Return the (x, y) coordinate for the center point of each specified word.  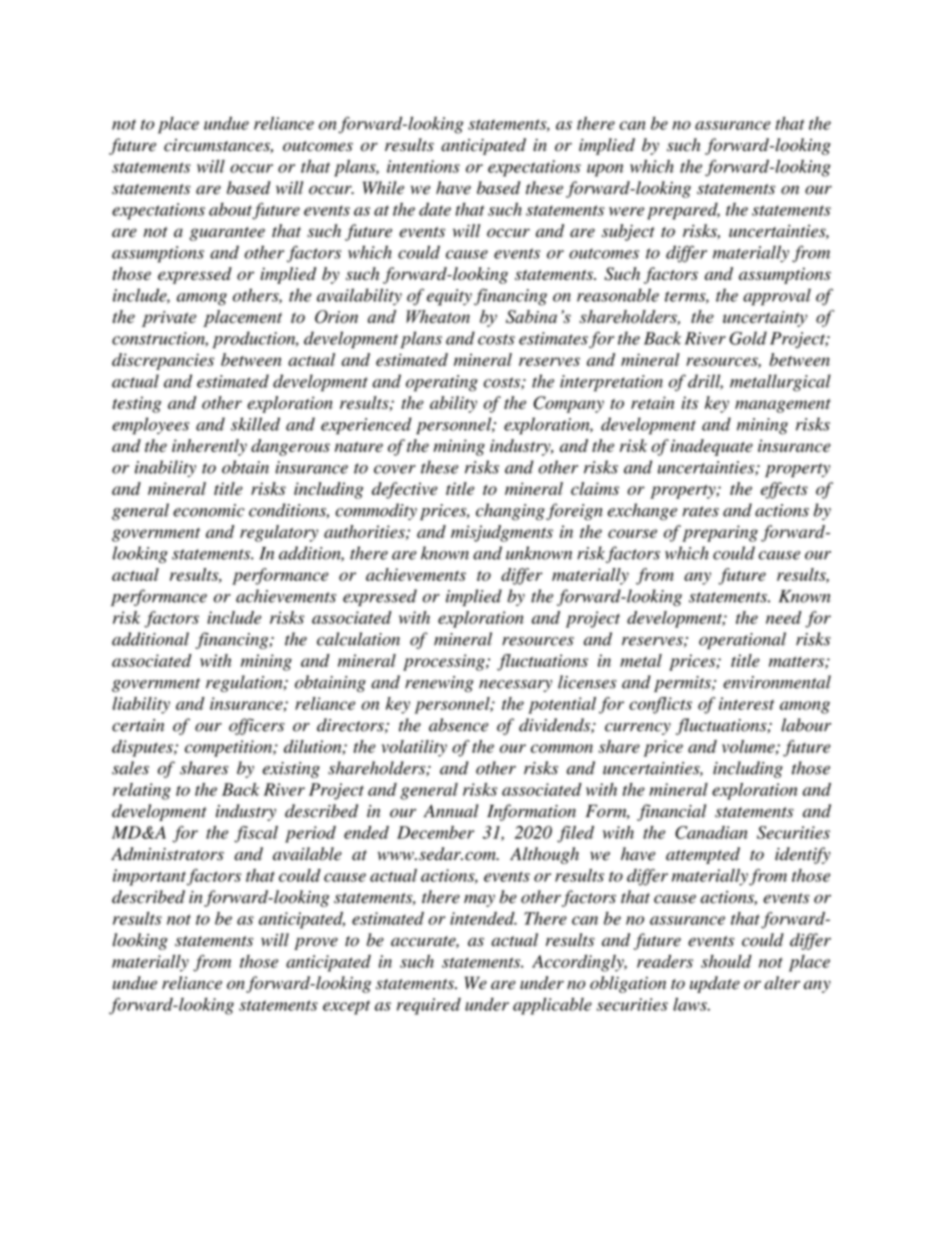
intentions (423, 166)
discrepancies (163, 361)
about (230, 209)
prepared (683, 211)
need (784, 617)
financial (671, 812)
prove (316, 943)
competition (229, 748)
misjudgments (502, 533)
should (726, 961)
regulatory (279, 533)
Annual (451, 811)
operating (442, 383)
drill (705, 382)
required (429, 1006)
